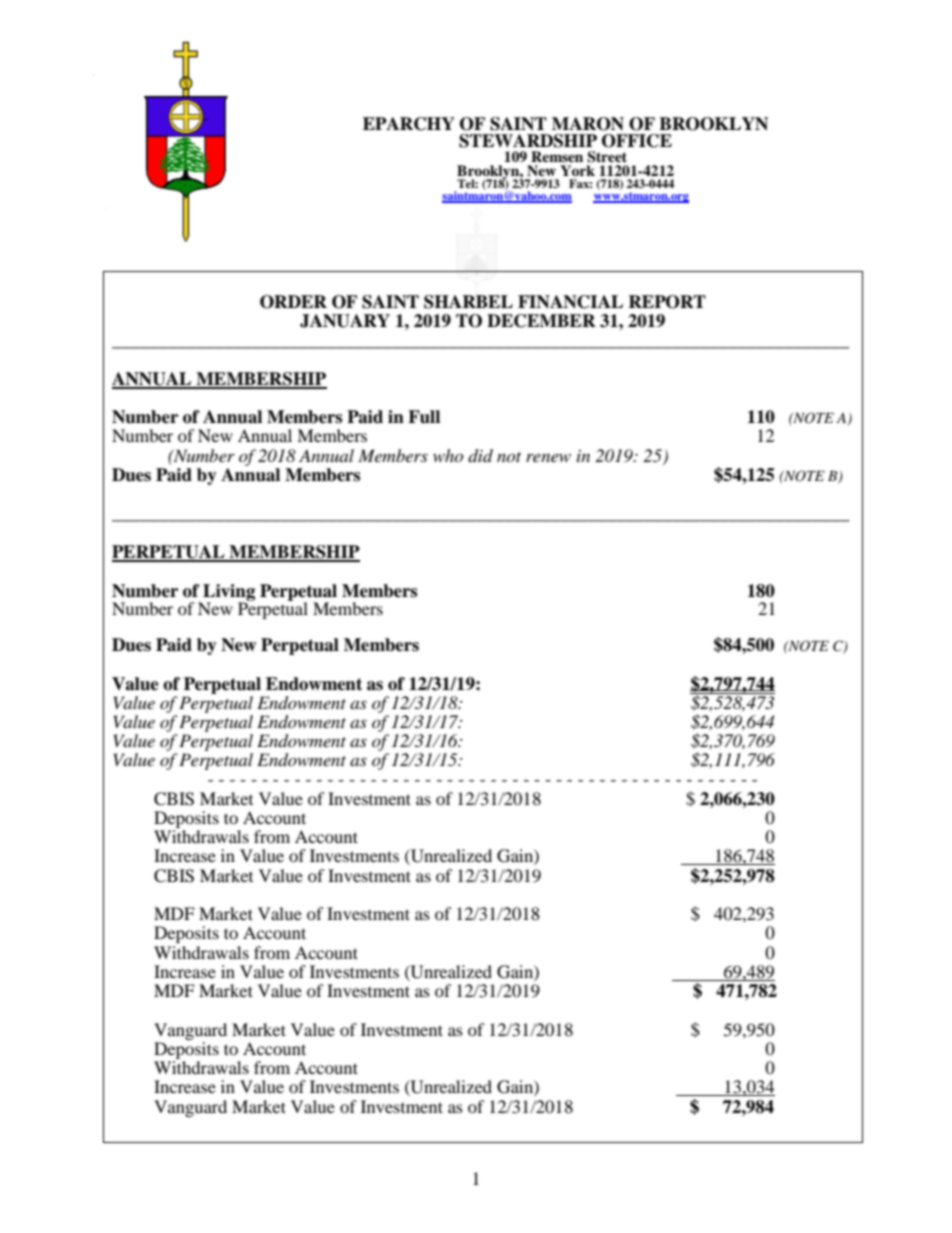 The width and height of the screenshot is (952, 1233). What do you see at coordinates (345, 321) in the screenshot?
I see `JANUARY` at bounding box center [345, 321].
